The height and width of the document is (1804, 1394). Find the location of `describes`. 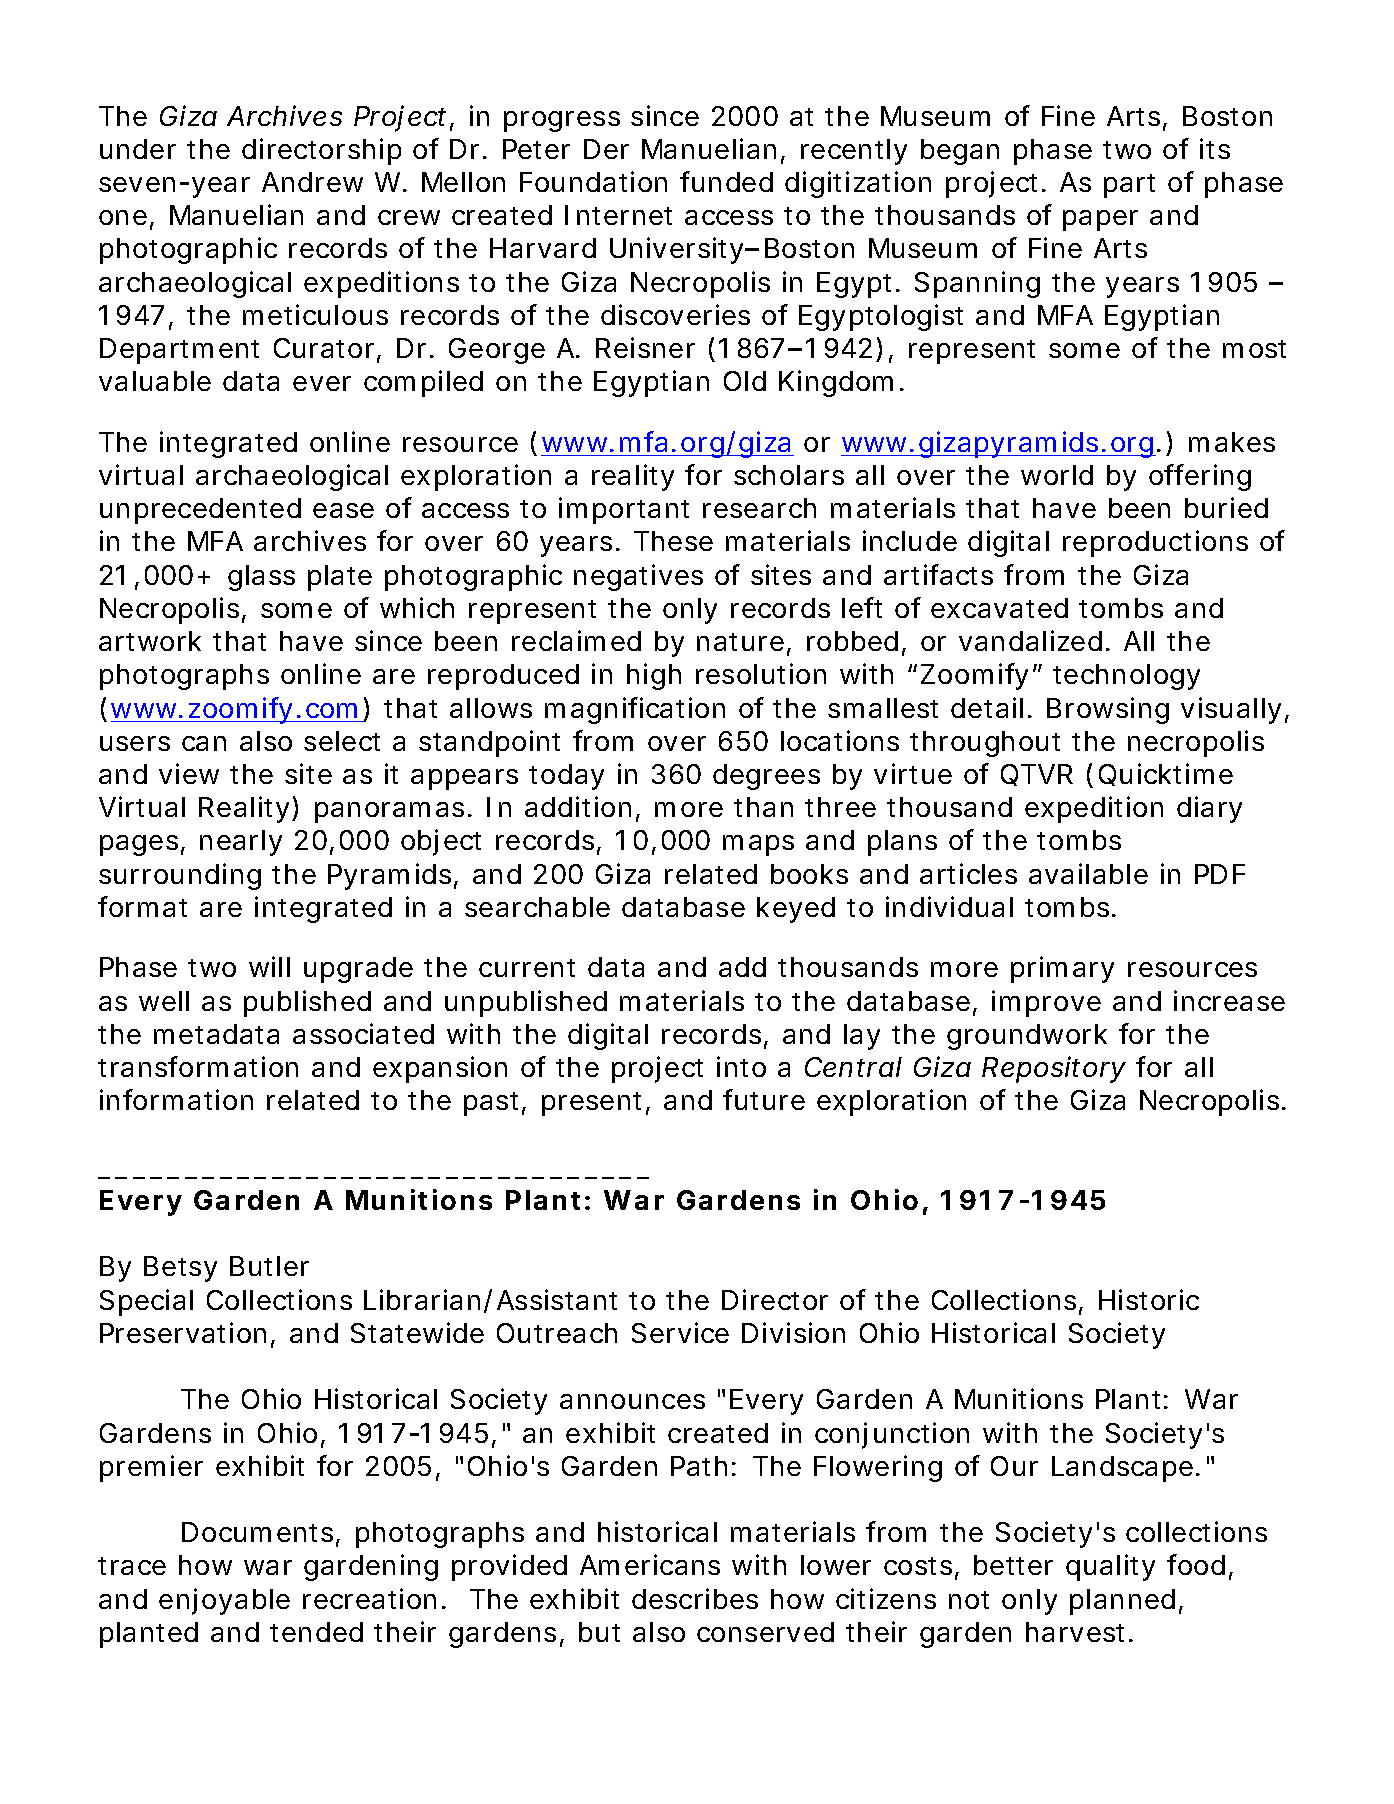

describes is located at coordinates (695, 1598).
